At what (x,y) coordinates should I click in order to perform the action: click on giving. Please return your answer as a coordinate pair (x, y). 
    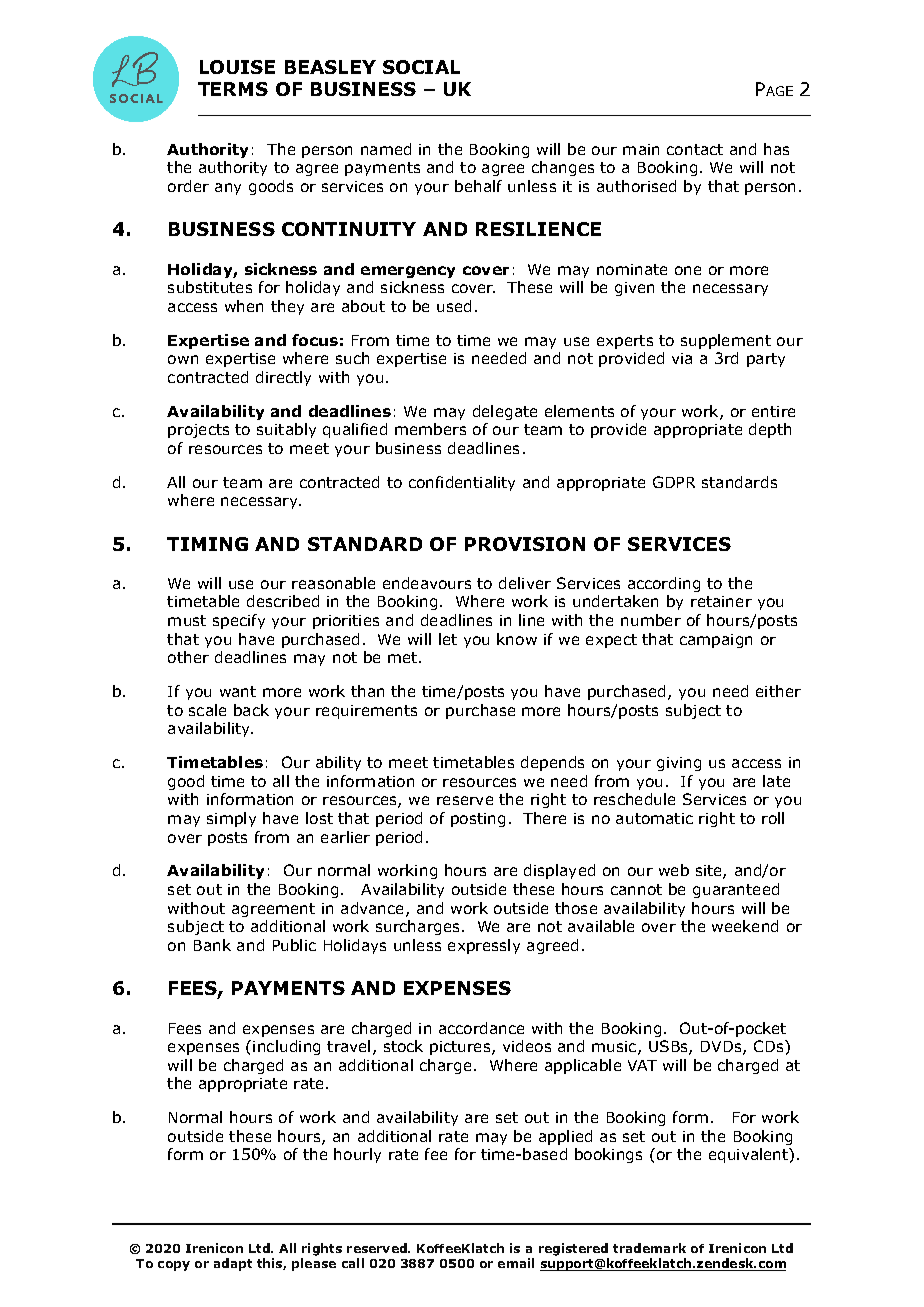
    Looking at the image, I should click on (679, 764).
